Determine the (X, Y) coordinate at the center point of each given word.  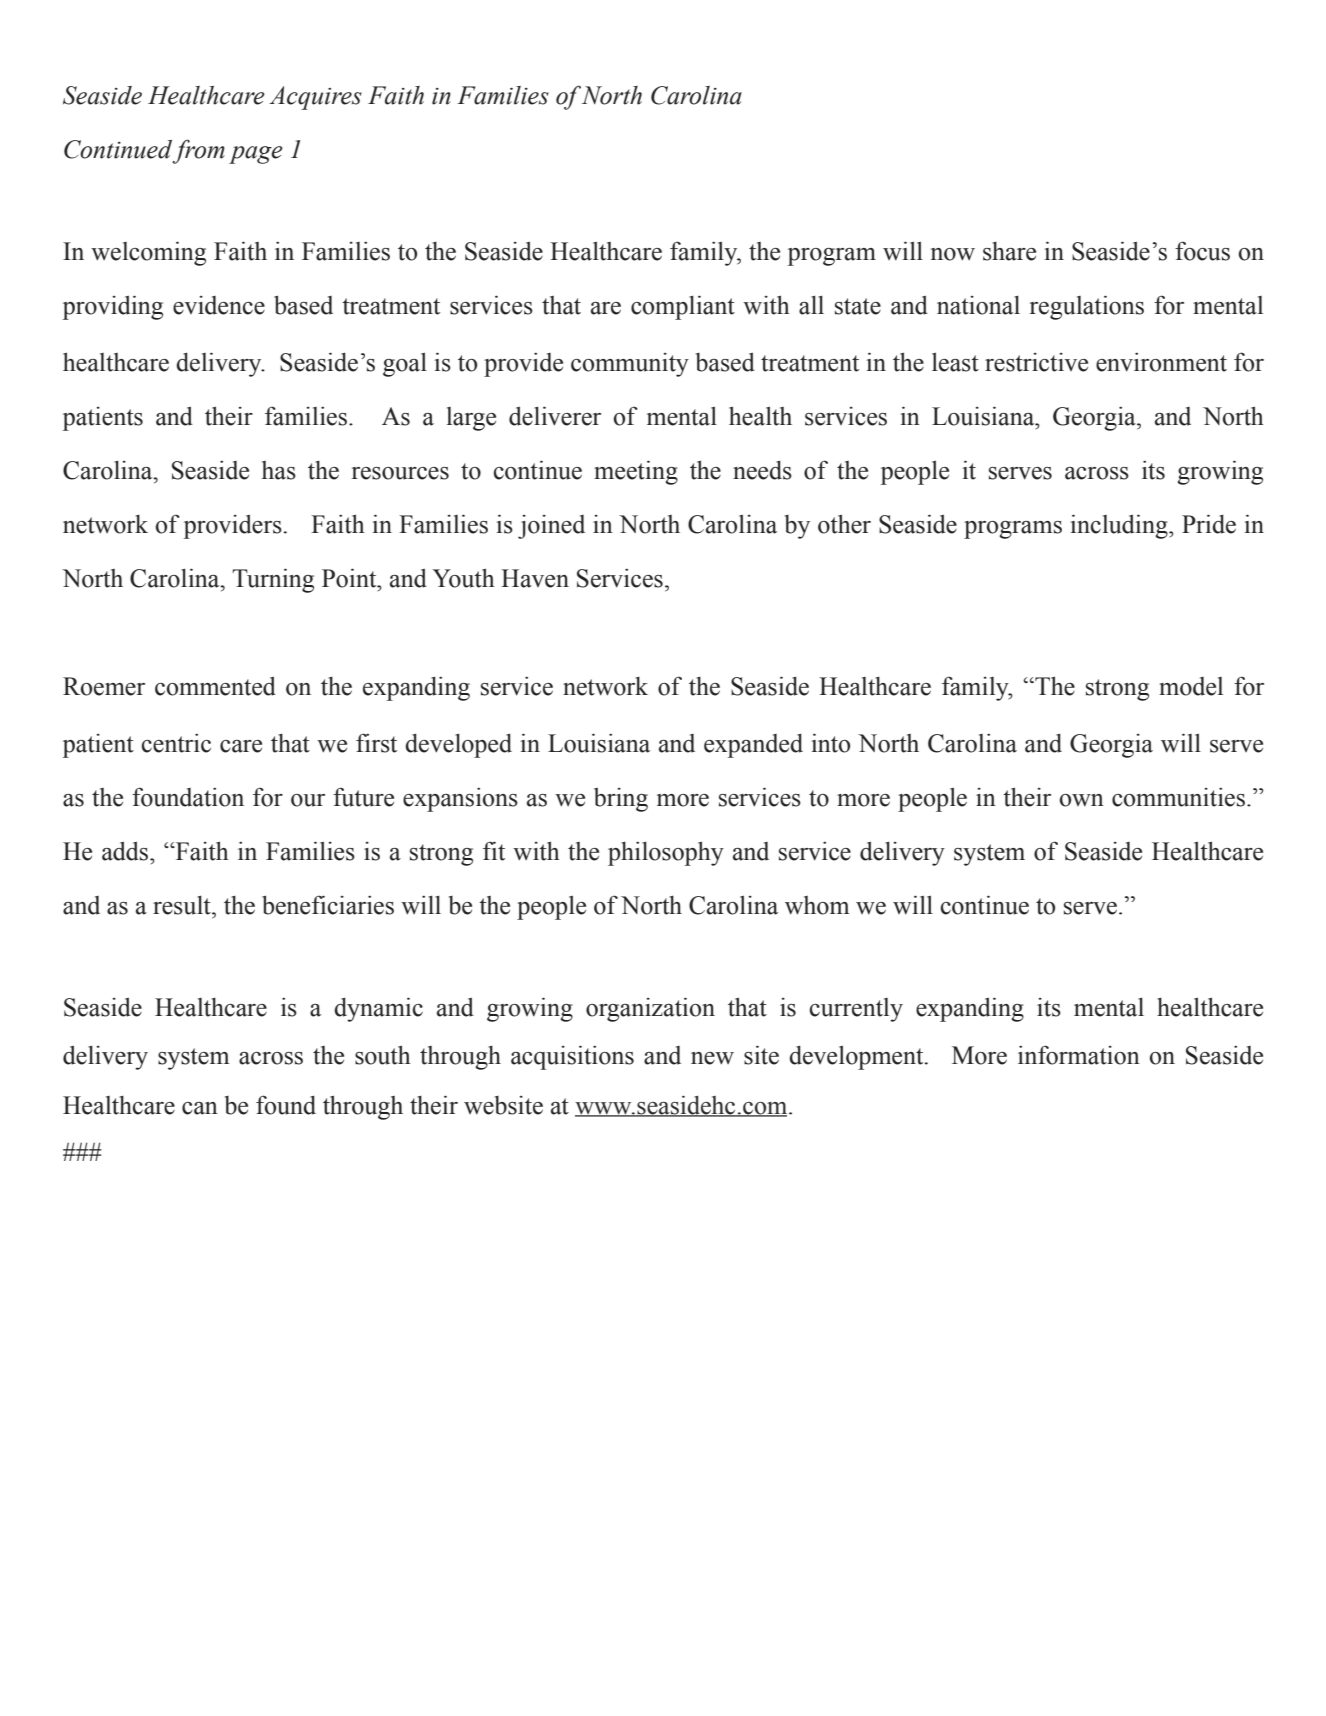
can (200, 1108)
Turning (273, 580)
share (1009, 251)
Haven (535, 578)
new (712, 1058)
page (256, 155)
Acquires (315, 98)
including (1120, 526)
